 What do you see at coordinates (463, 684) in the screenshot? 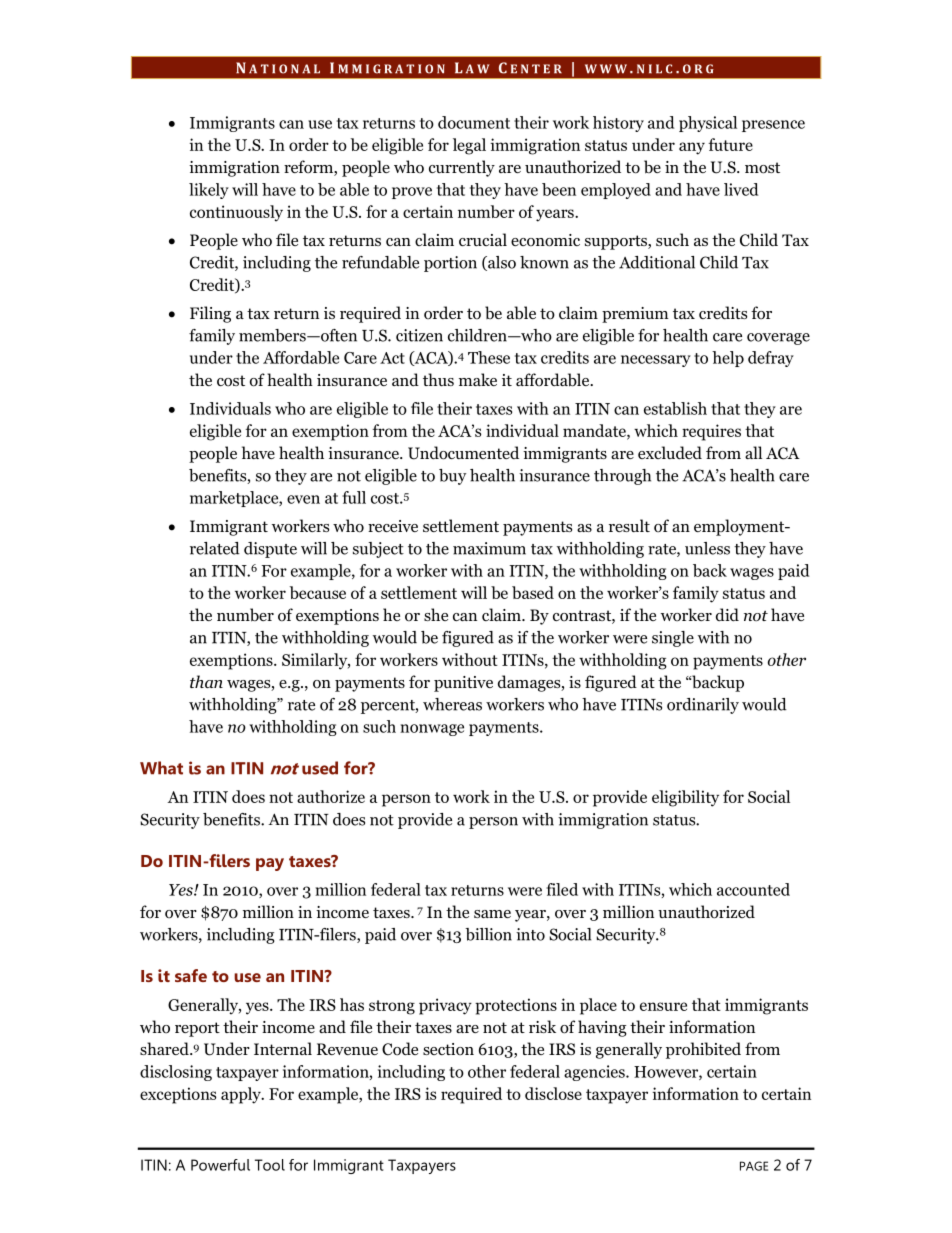
I see `punitive` at bounding box center [463, 684].
